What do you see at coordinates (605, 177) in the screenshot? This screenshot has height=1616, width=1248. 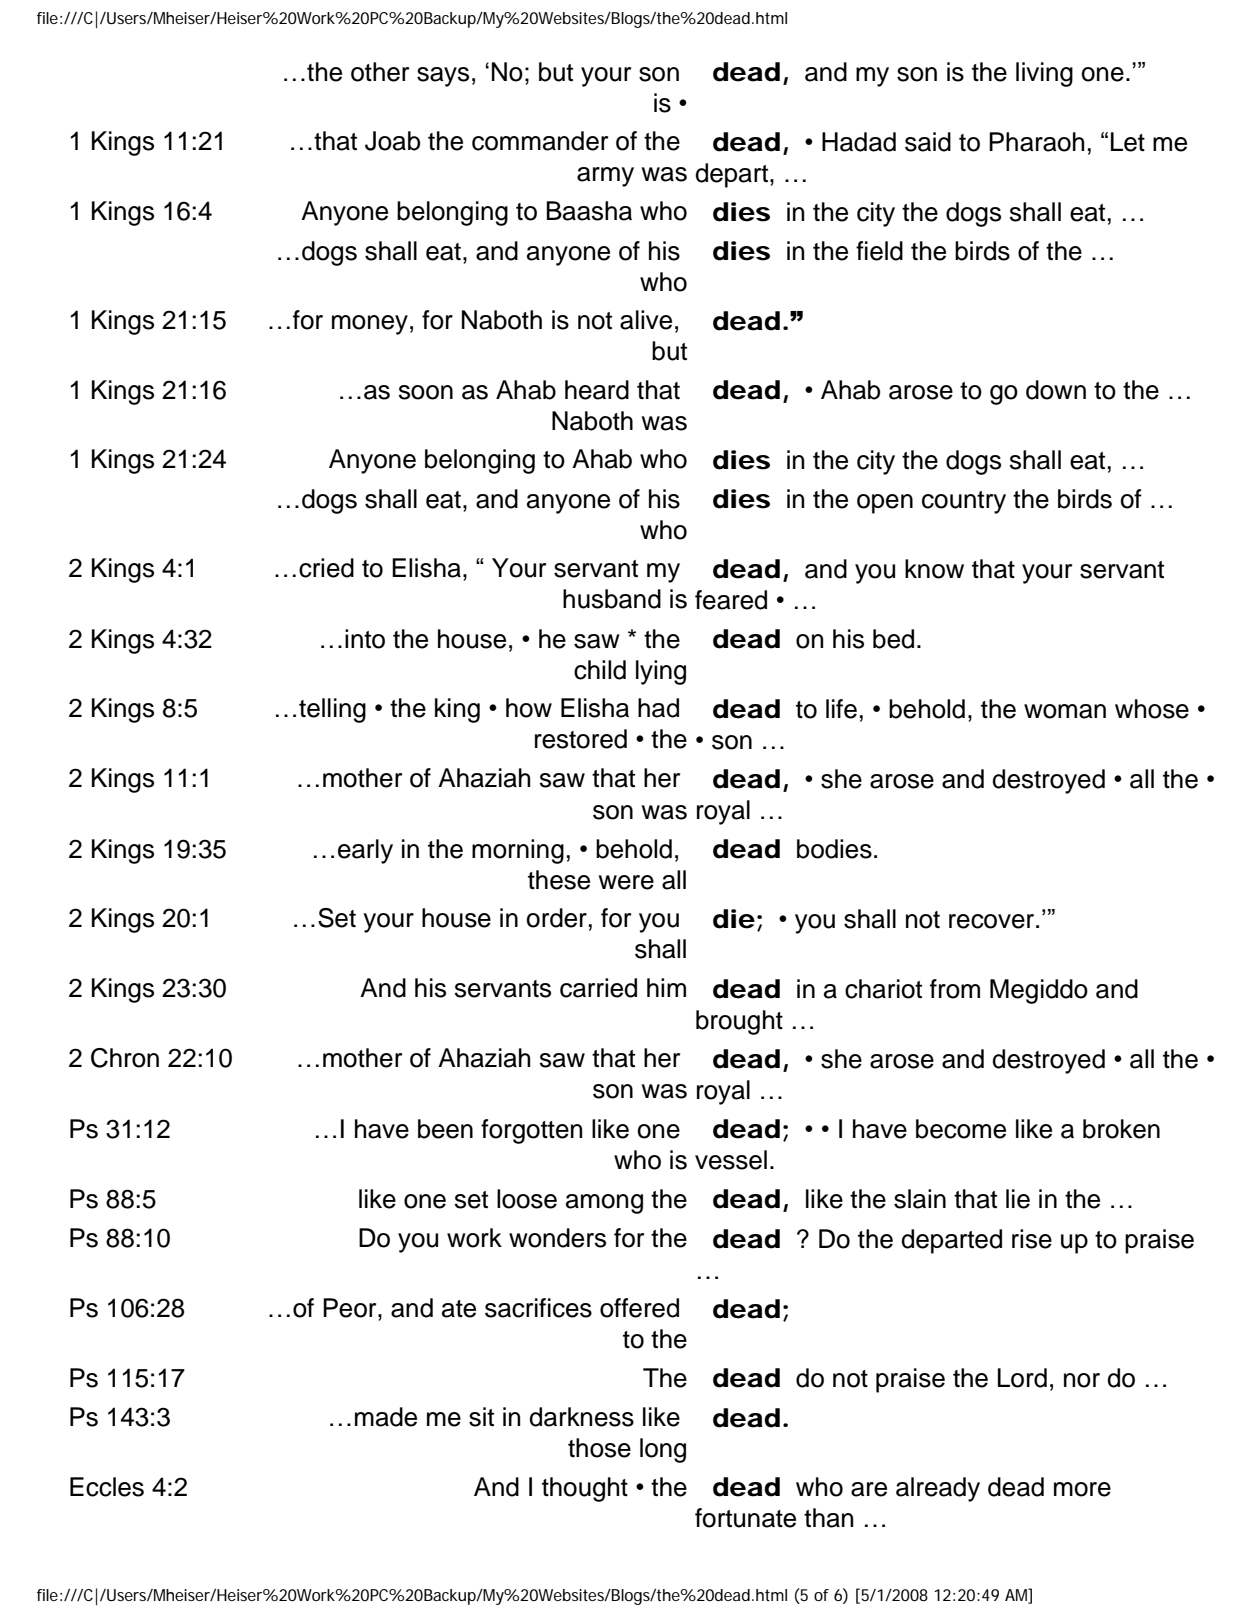 I see `army` at bounding box center [605, 177].
